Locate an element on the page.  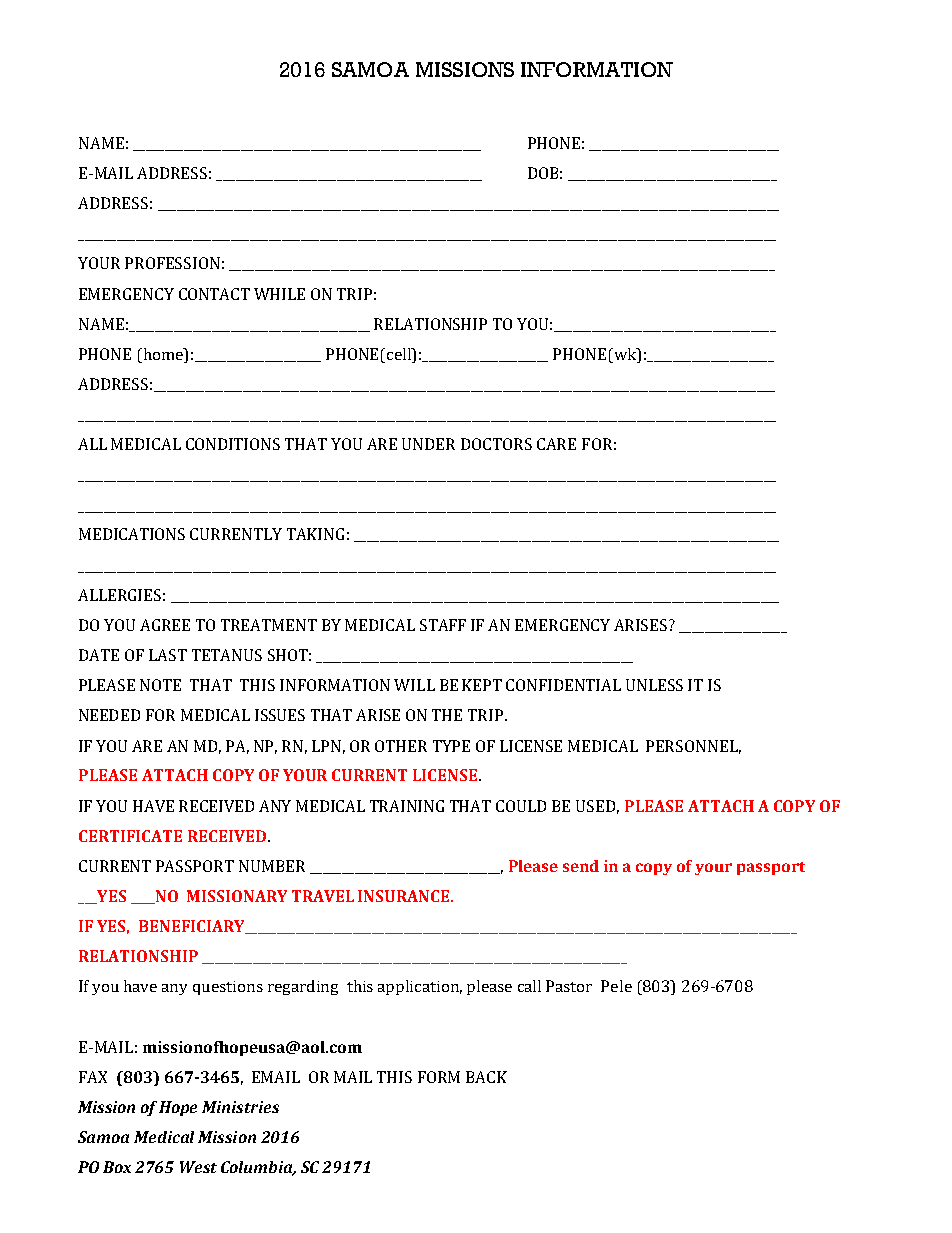
WHILE is located at coordinates (279, 294).
